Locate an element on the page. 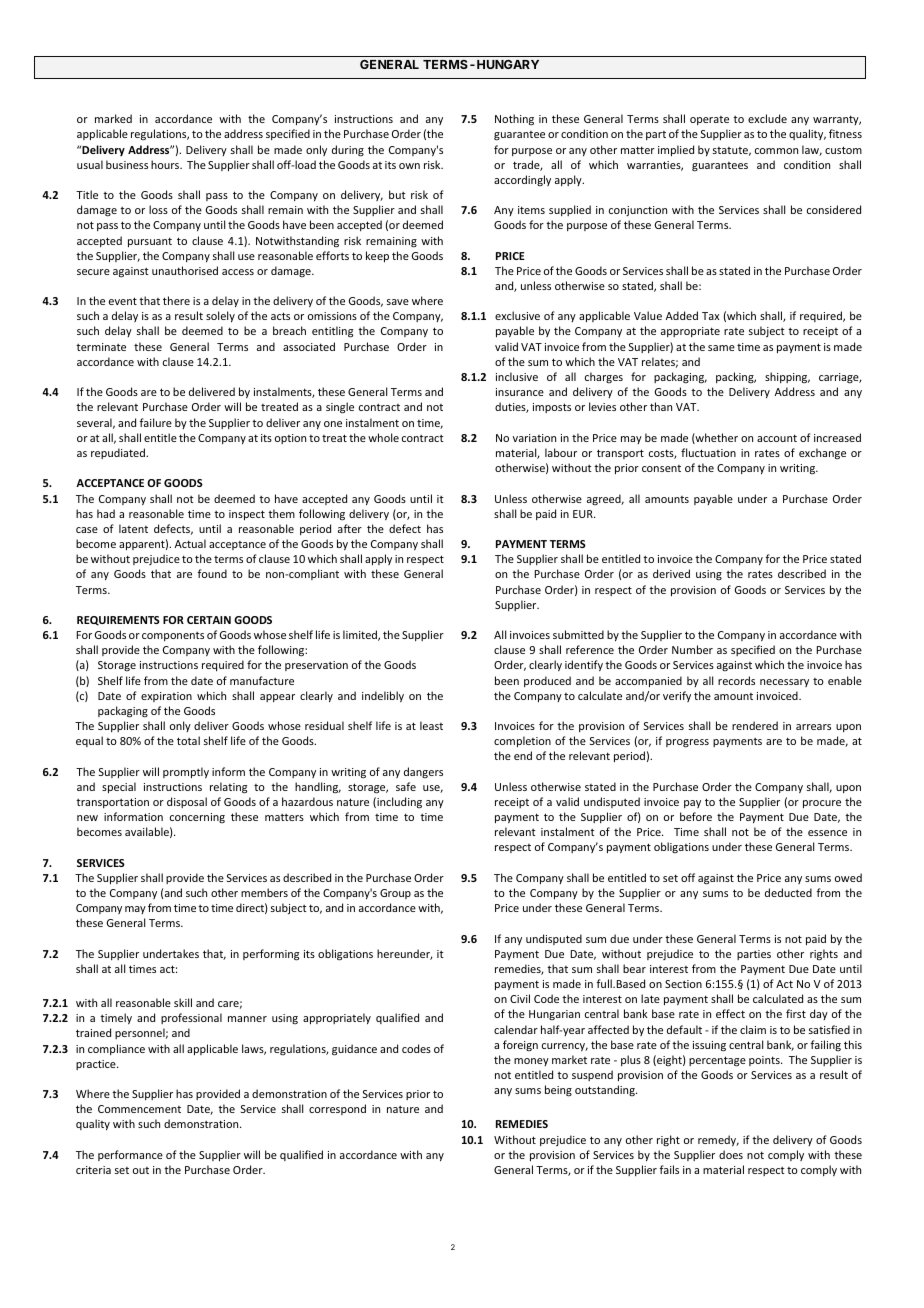  performance is located at coordinates (130, 1155).
